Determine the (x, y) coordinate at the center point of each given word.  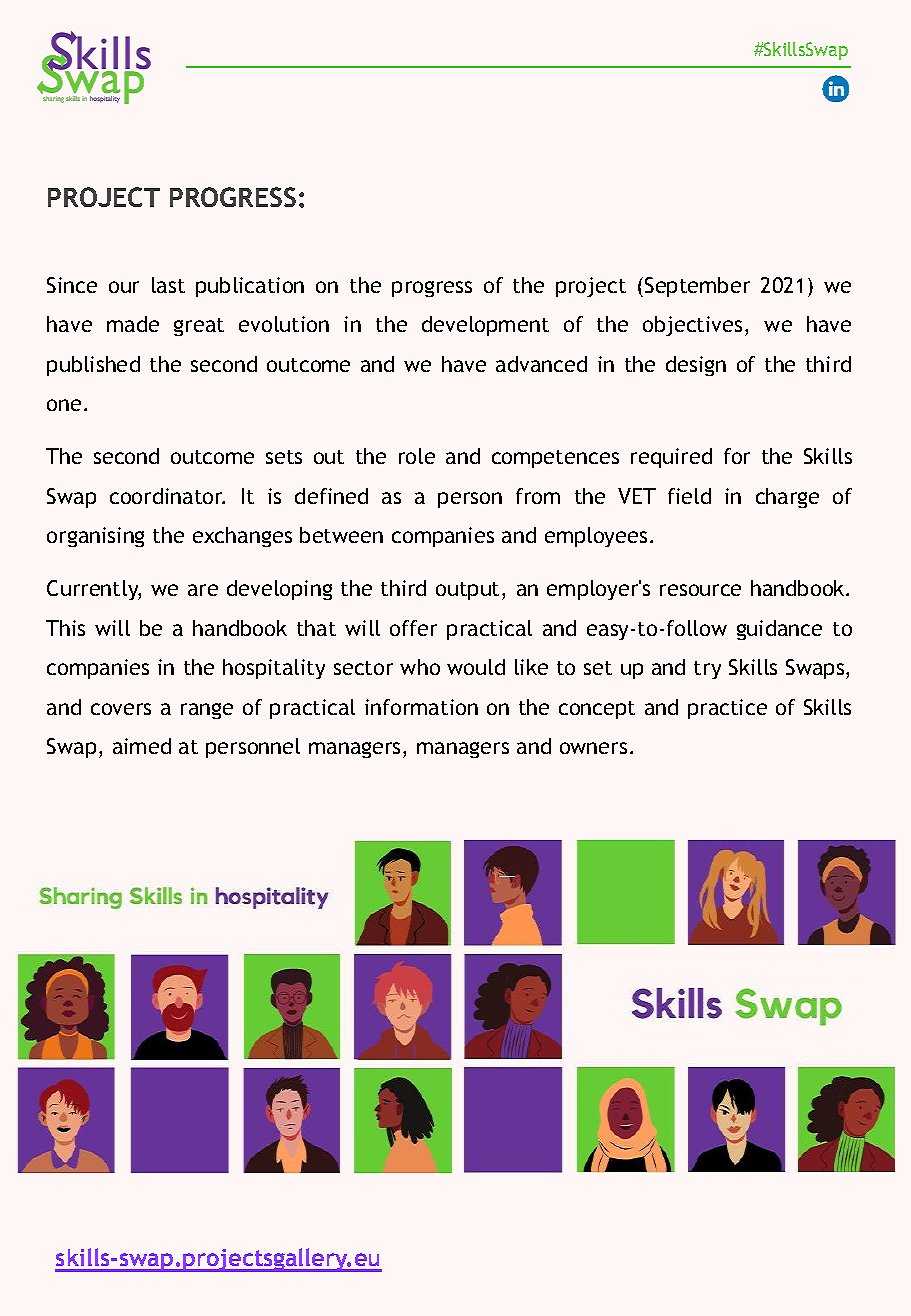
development (485, 326)
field (689, 496)
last (168, 285)
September (697, 287)
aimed (142, 746)
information (421, 707)
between (341, 535)
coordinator (167, 496)
